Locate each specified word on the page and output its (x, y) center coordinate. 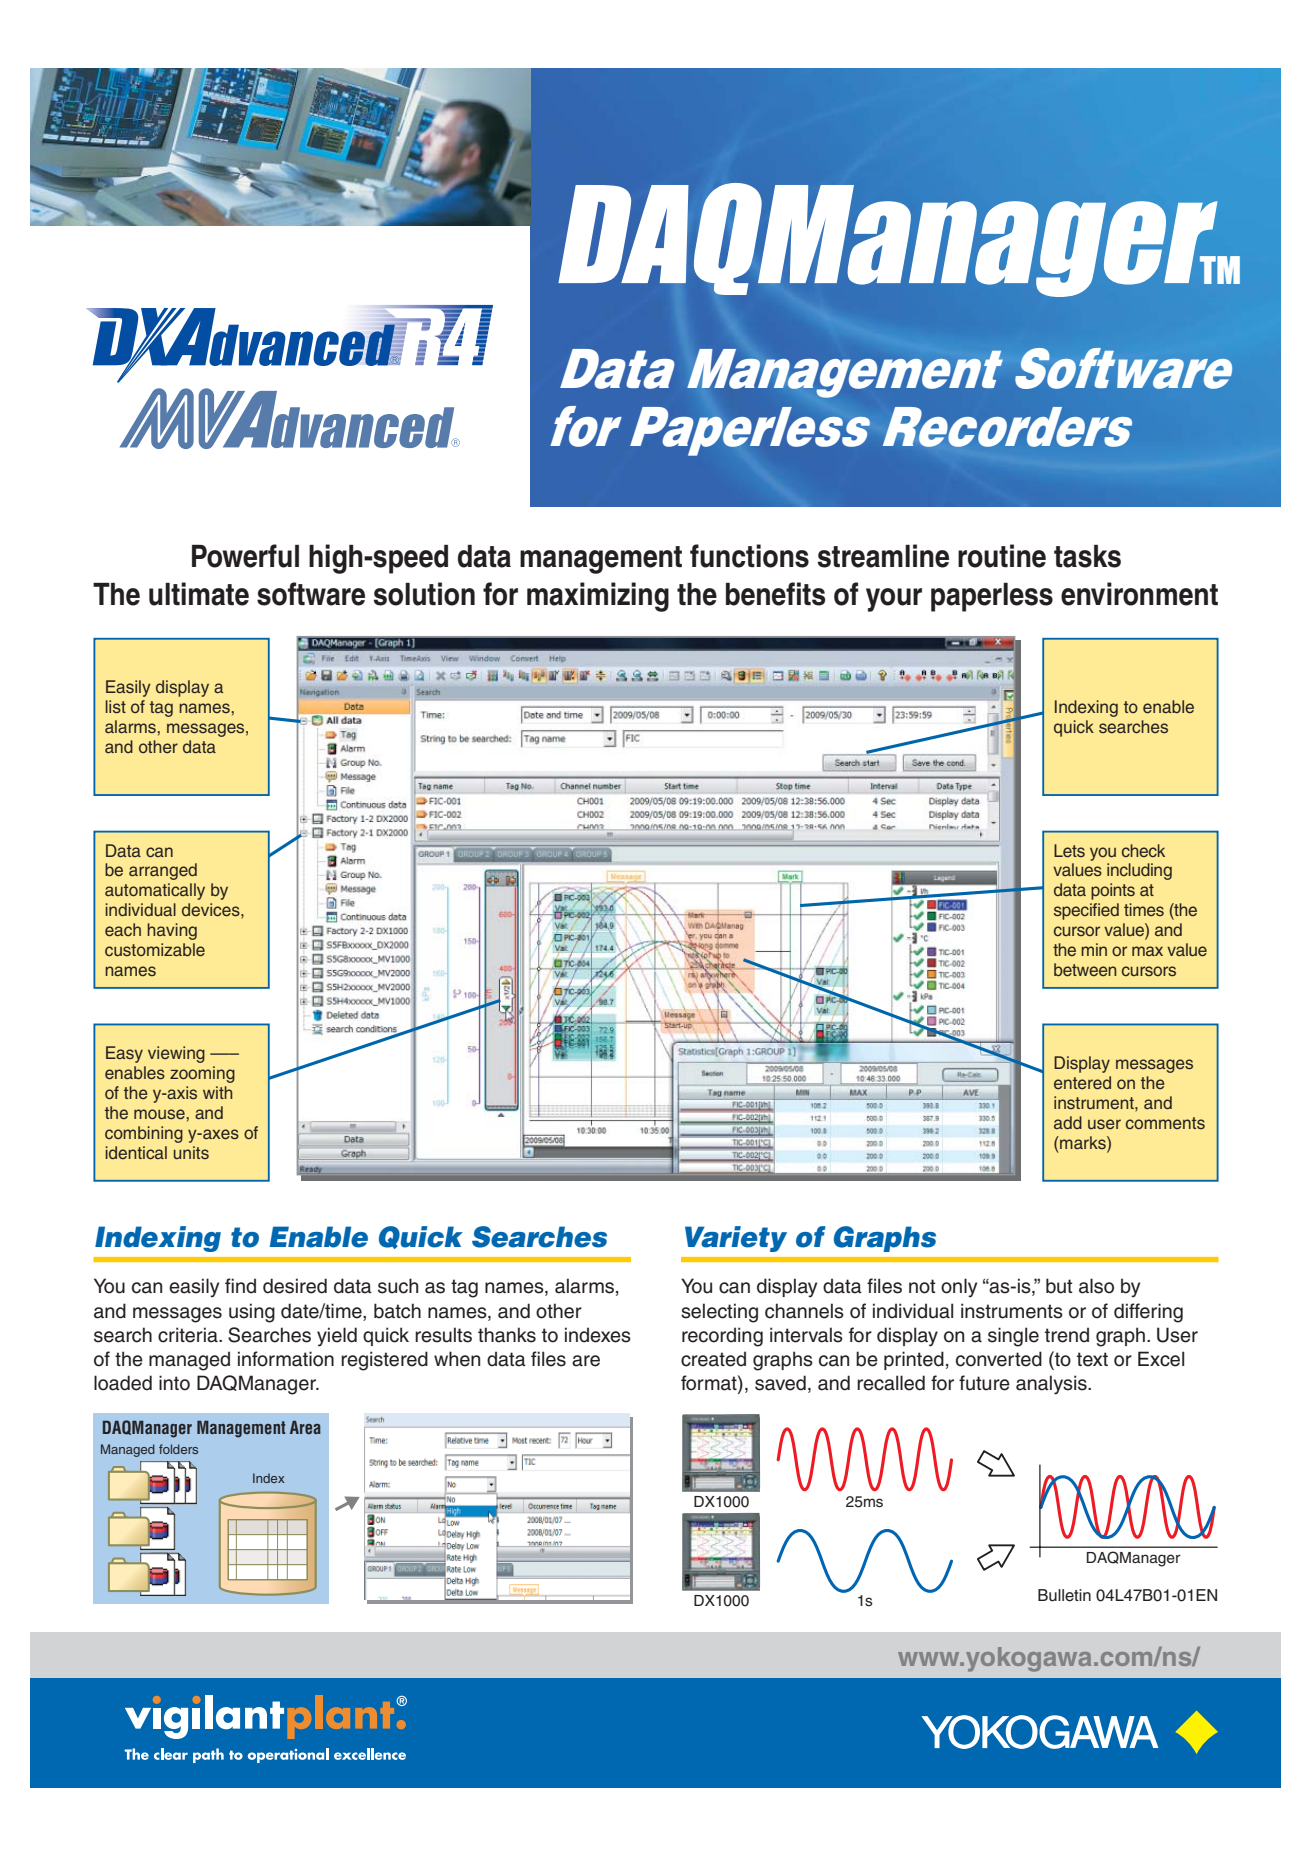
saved (780, 1383)
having (172, 931)
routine (1002, 556)
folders (178, 1449)
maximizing (598, 597)
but (1059, 1286)
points (1113, 891)
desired (295, 1286)
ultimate (199, 594)
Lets (1069, 851)
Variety (736, 1239)
